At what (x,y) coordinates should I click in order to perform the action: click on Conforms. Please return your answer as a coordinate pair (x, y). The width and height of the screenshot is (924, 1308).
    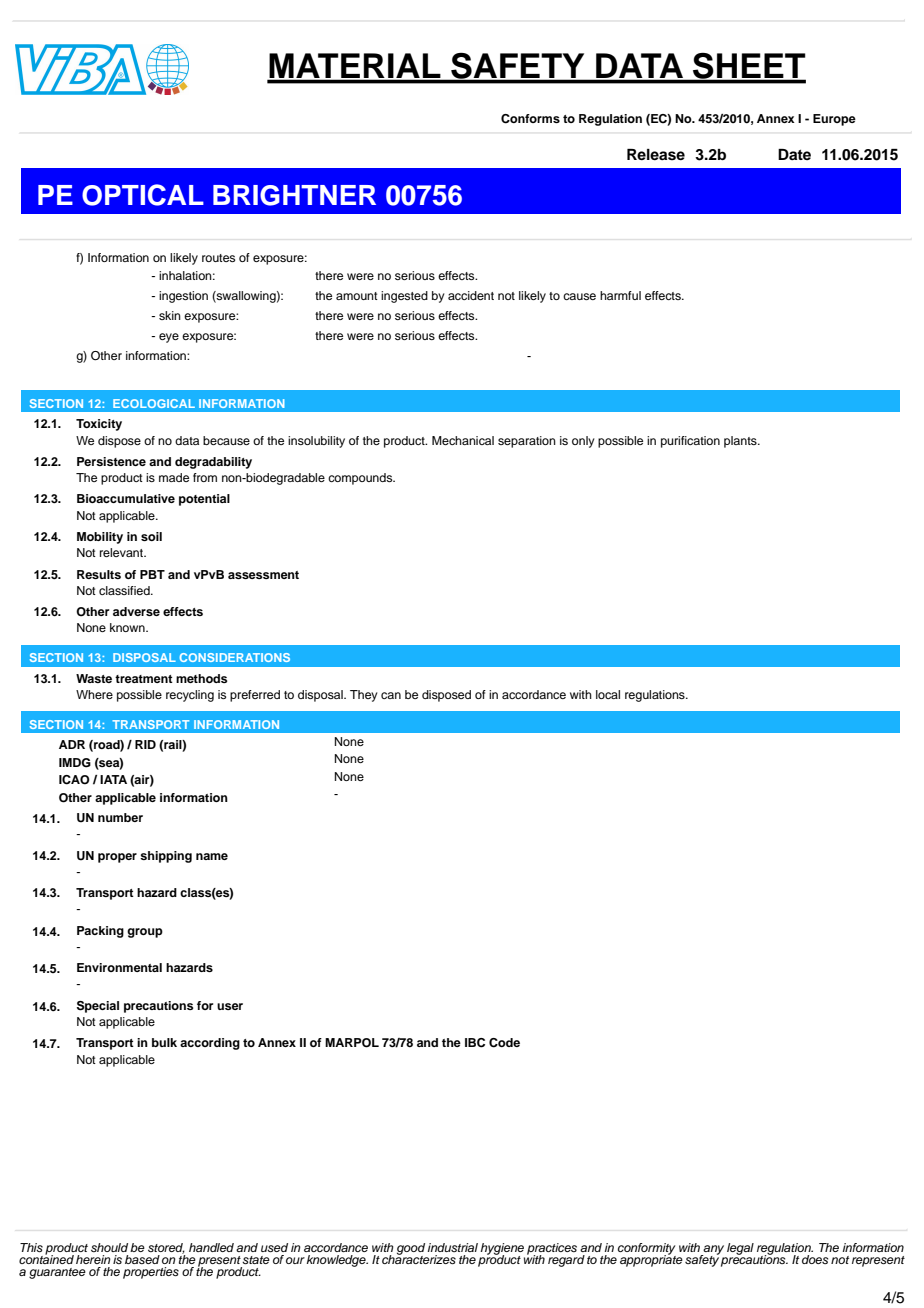
    Looking at the image, I should click on (530, 119).
